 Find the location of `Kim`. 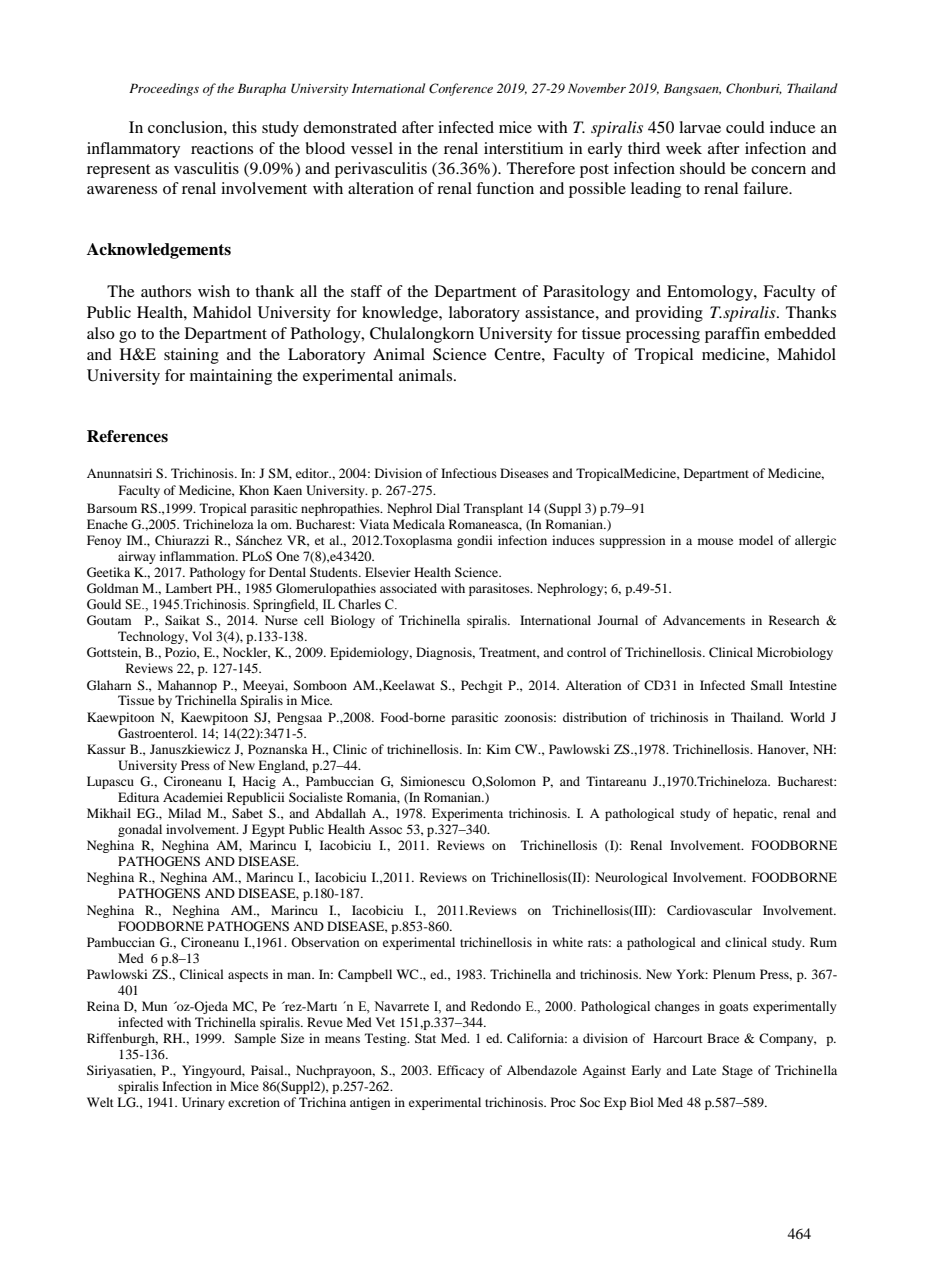

Kim is located at coordinates (498, 749).
